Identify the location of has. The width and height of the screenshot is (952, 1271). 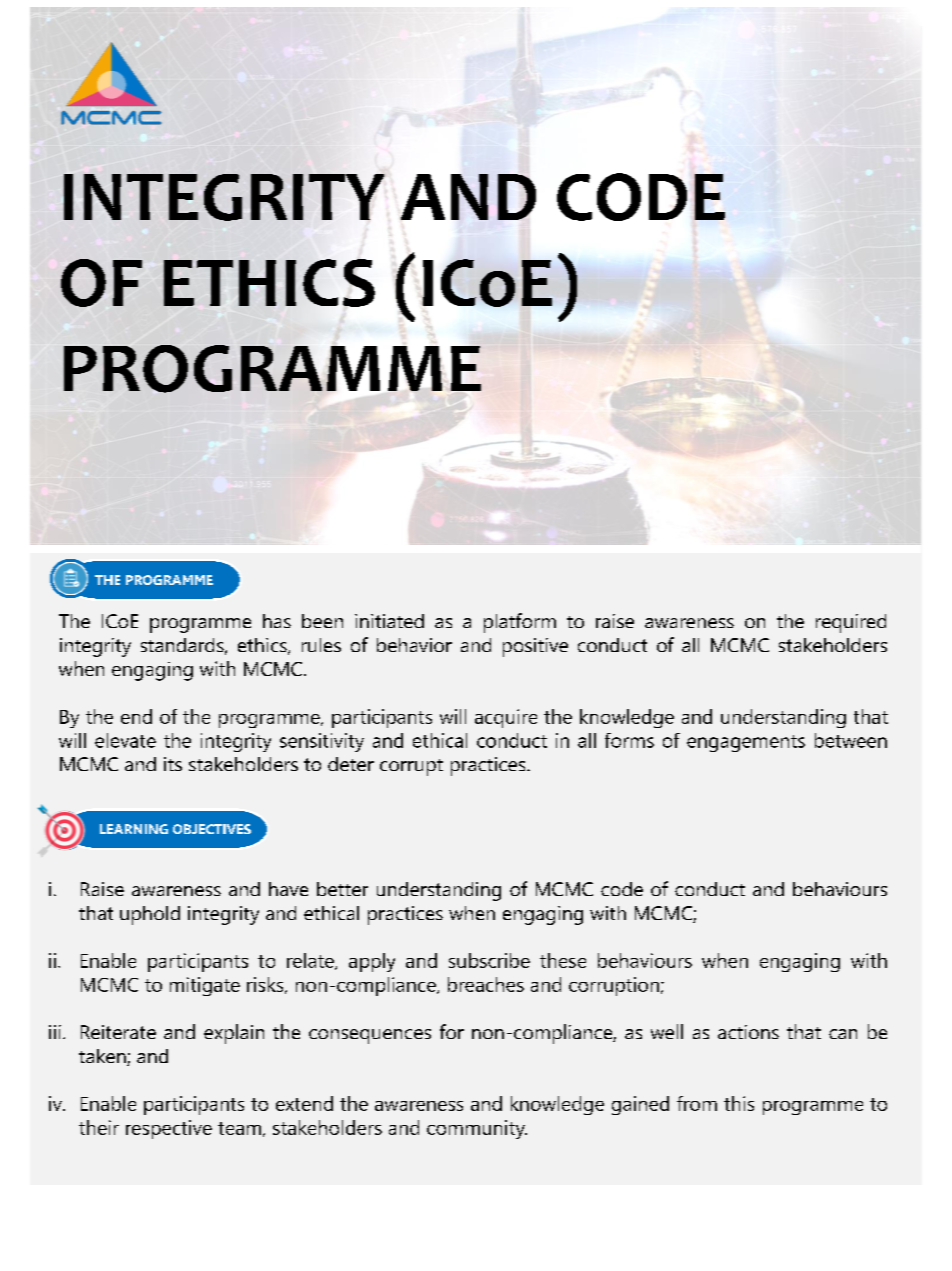
(277, 621).
